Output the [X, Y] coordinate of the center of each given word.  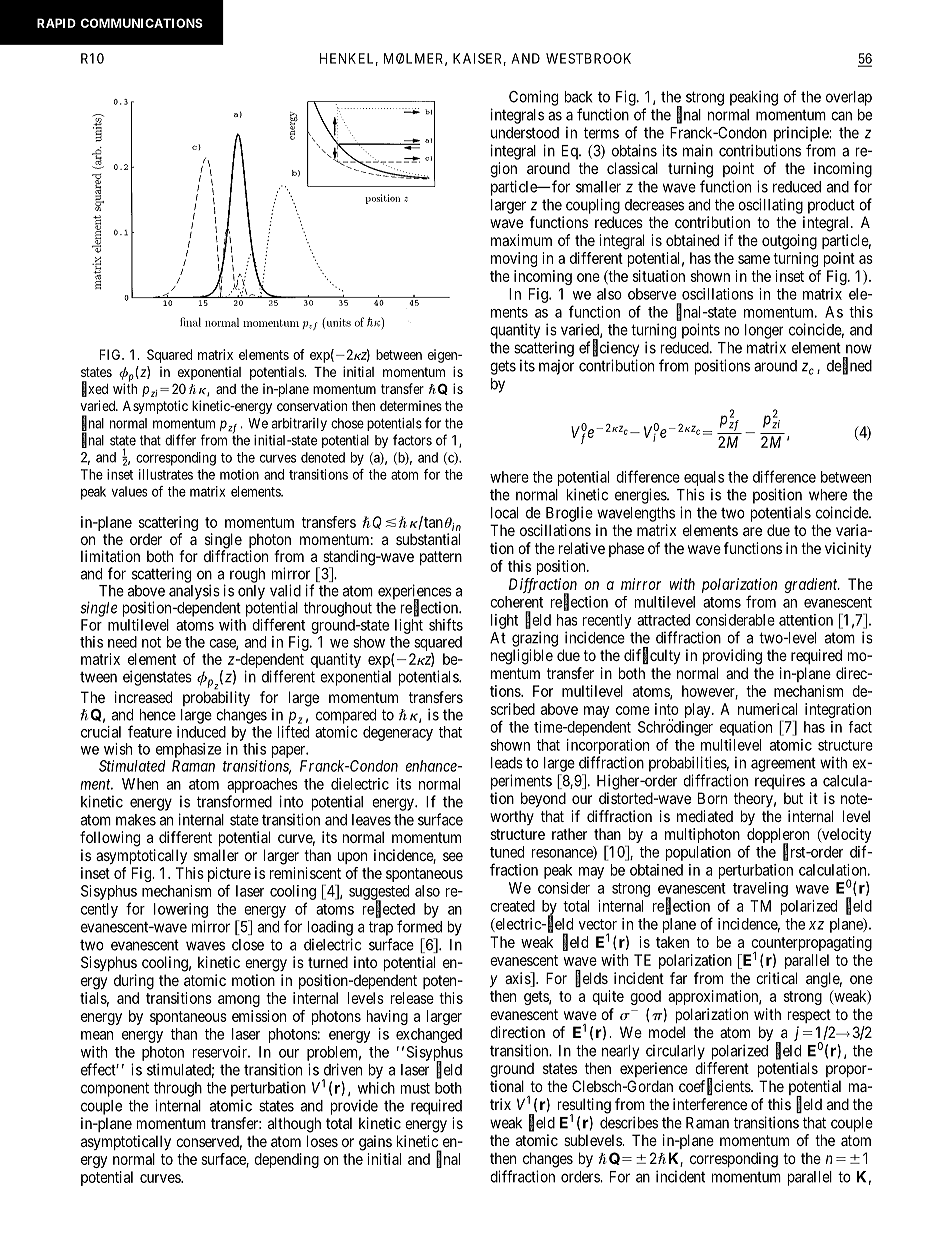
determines [411, 405]
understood [525, 133]
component [115, 1089]
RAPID [56, 23]
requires [780, 782]
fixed [95, 389]
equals [704, 478]
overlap [849, 98]
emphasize [188, 750]
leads [507, 763]
